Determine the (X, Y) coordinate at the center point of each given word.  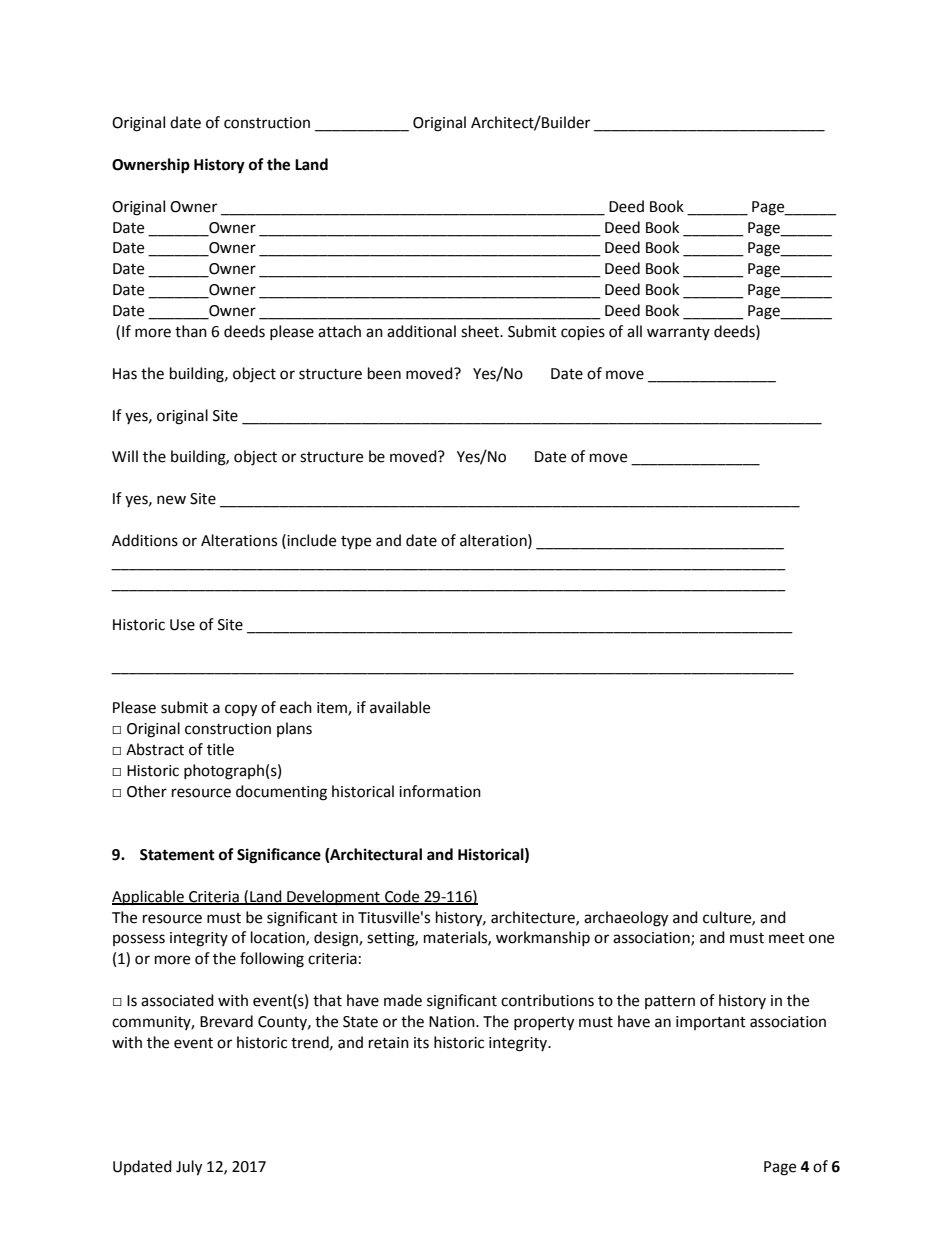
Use (182, 625)
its (421, 1043)
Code (402, 897)
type (356, 543)
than (191, 331)
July (189, 1168)
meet (787, 938)
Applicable (149, 898)
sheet (481, 331)
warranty (678, 333)
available (400, 707)
